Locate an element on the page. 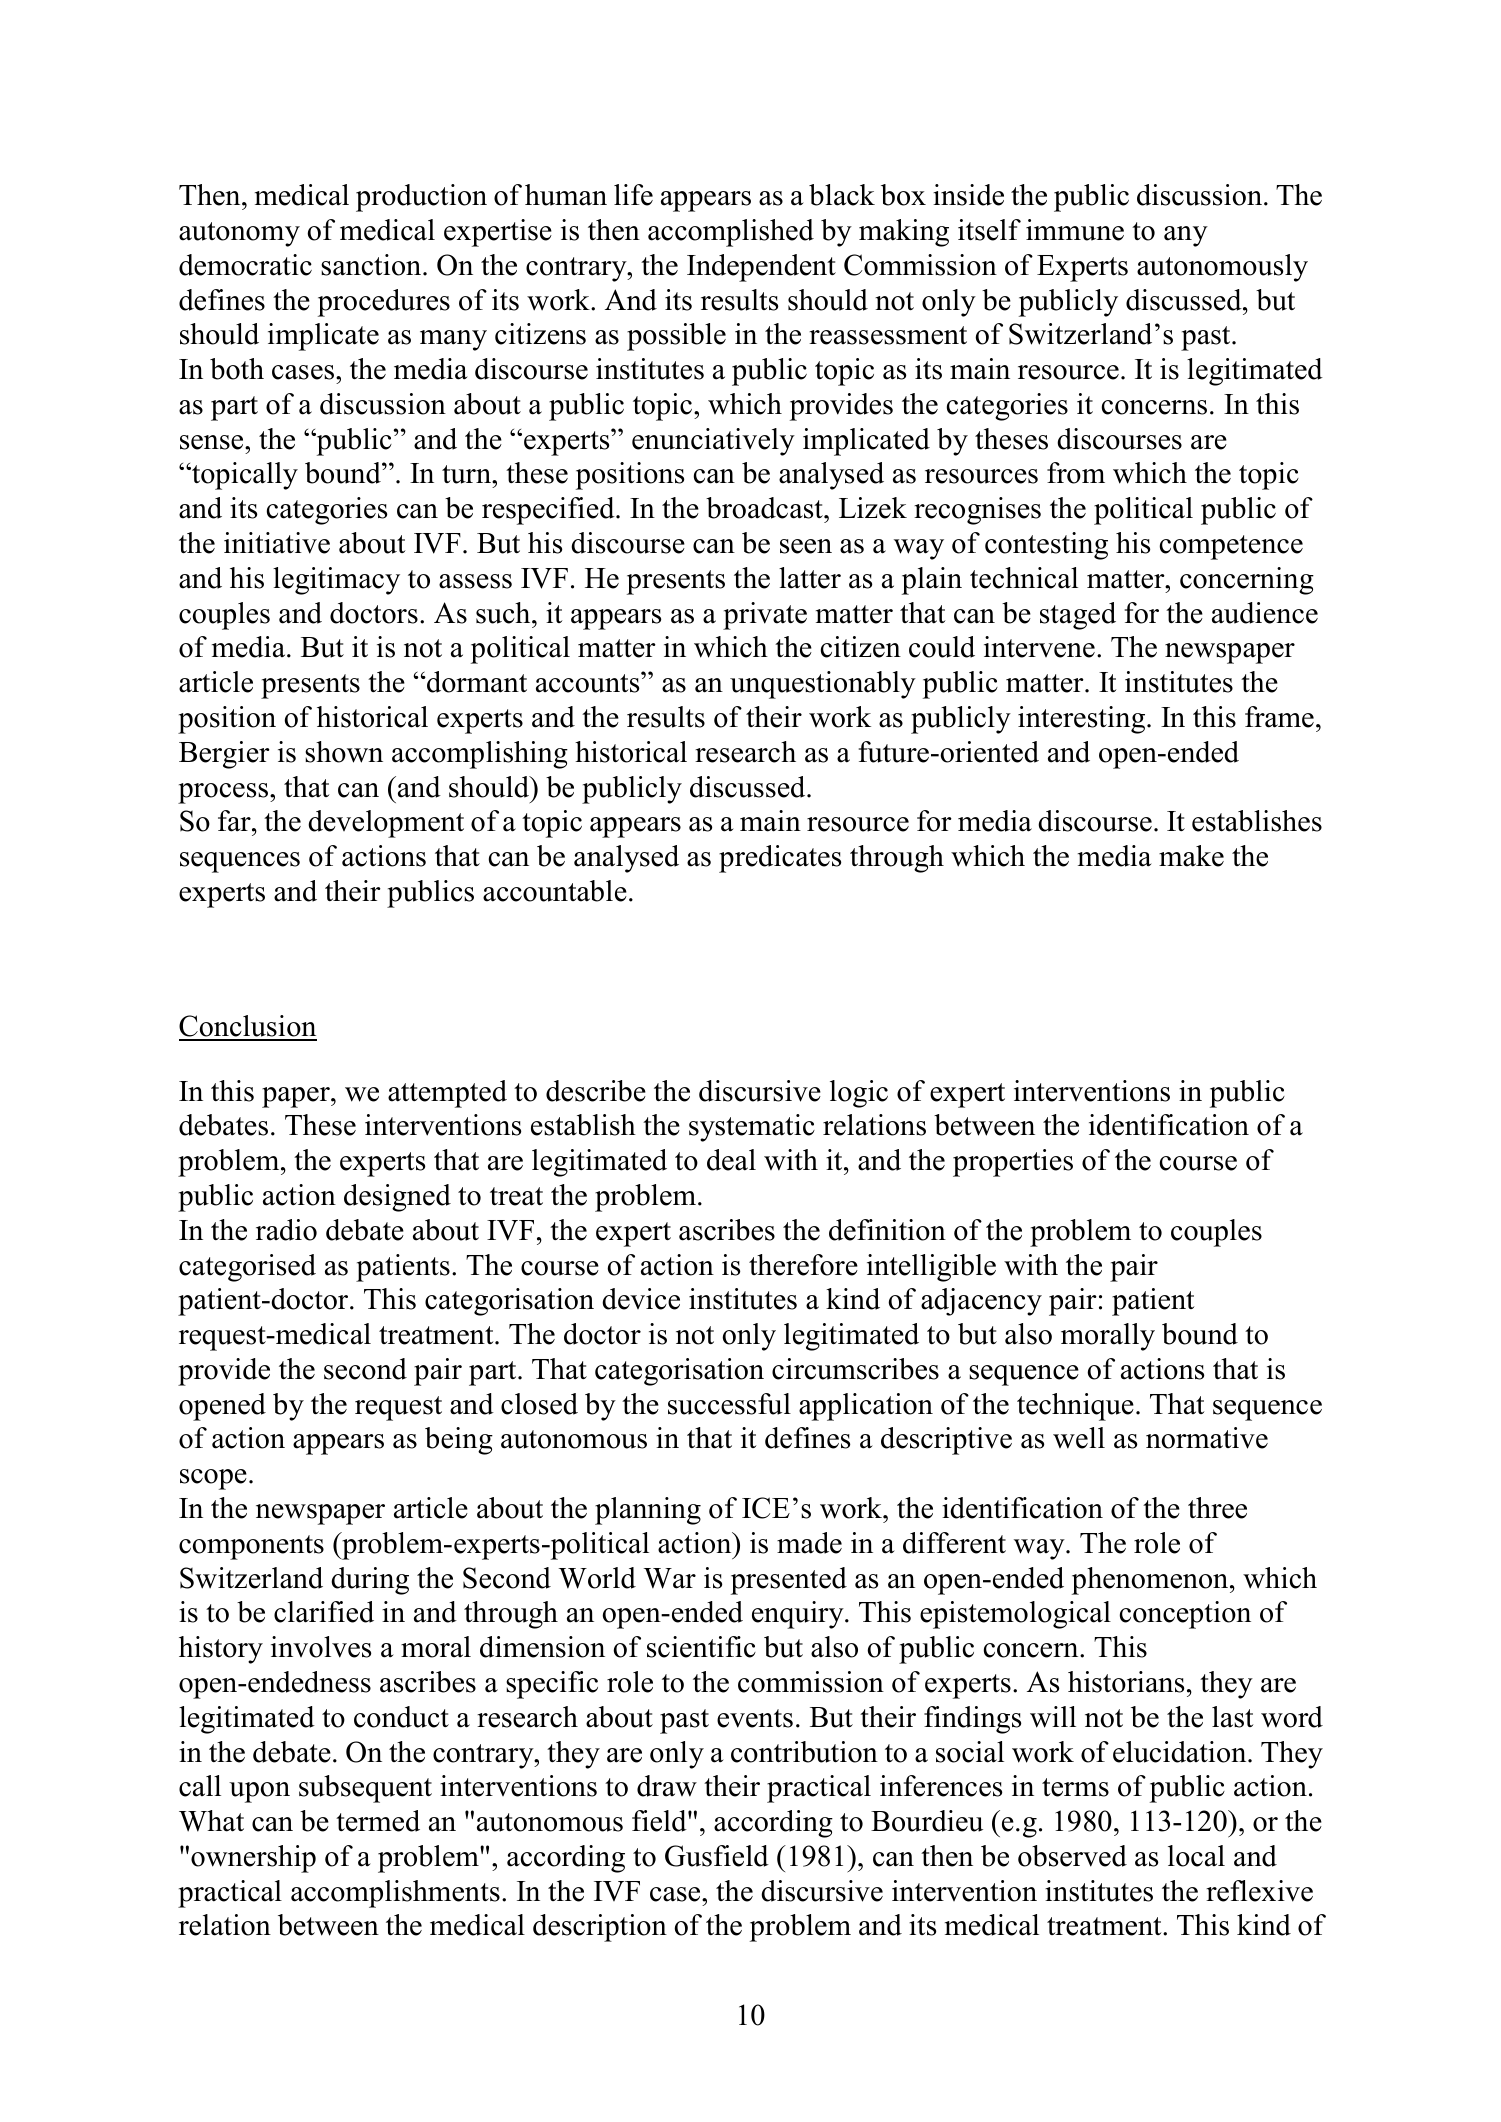 The image size is (1501, 2122). predicates is located at coordinates (780, 859).
